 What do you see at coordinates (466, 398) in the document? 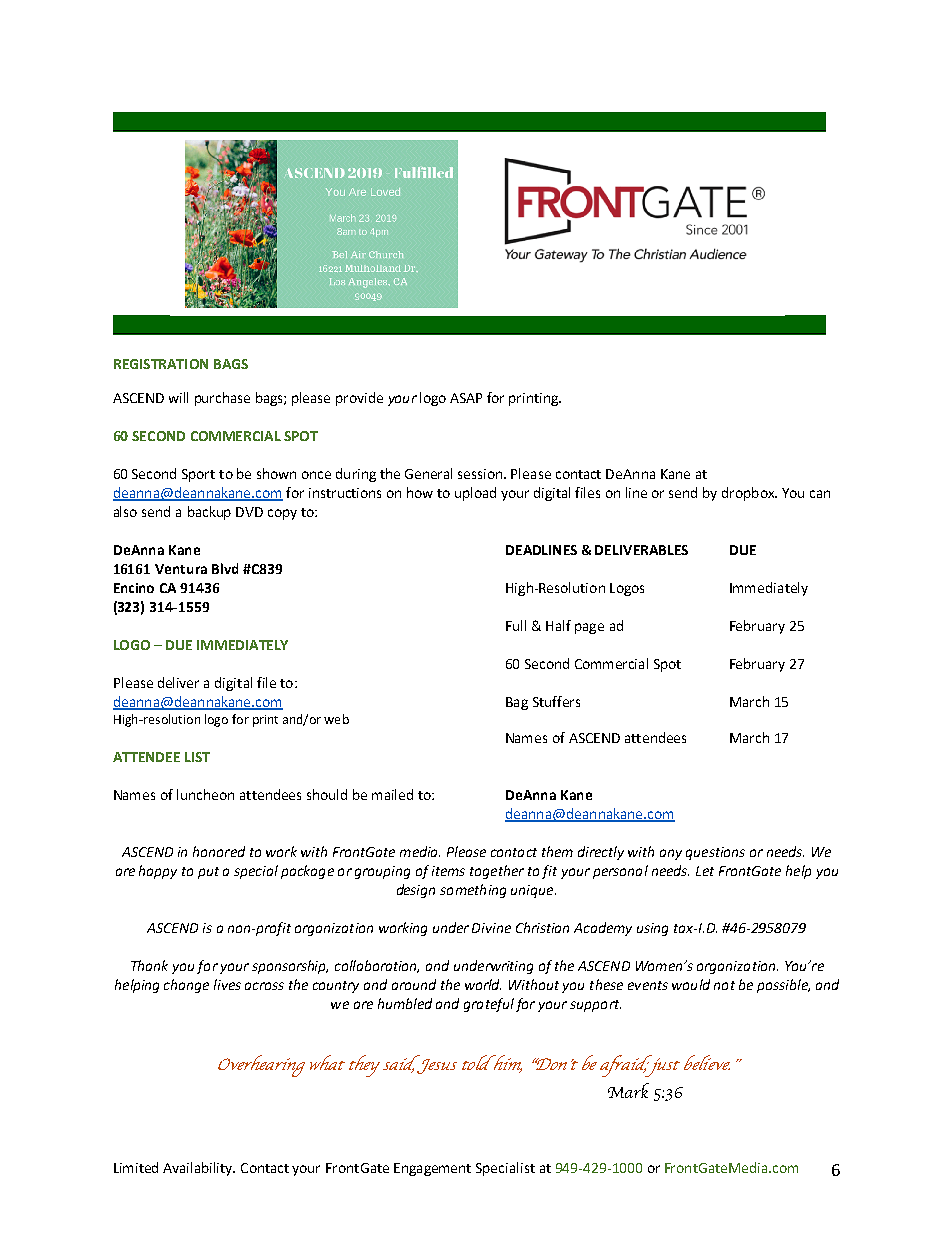
I see `ASAP` at bounding box center [466, 398].
